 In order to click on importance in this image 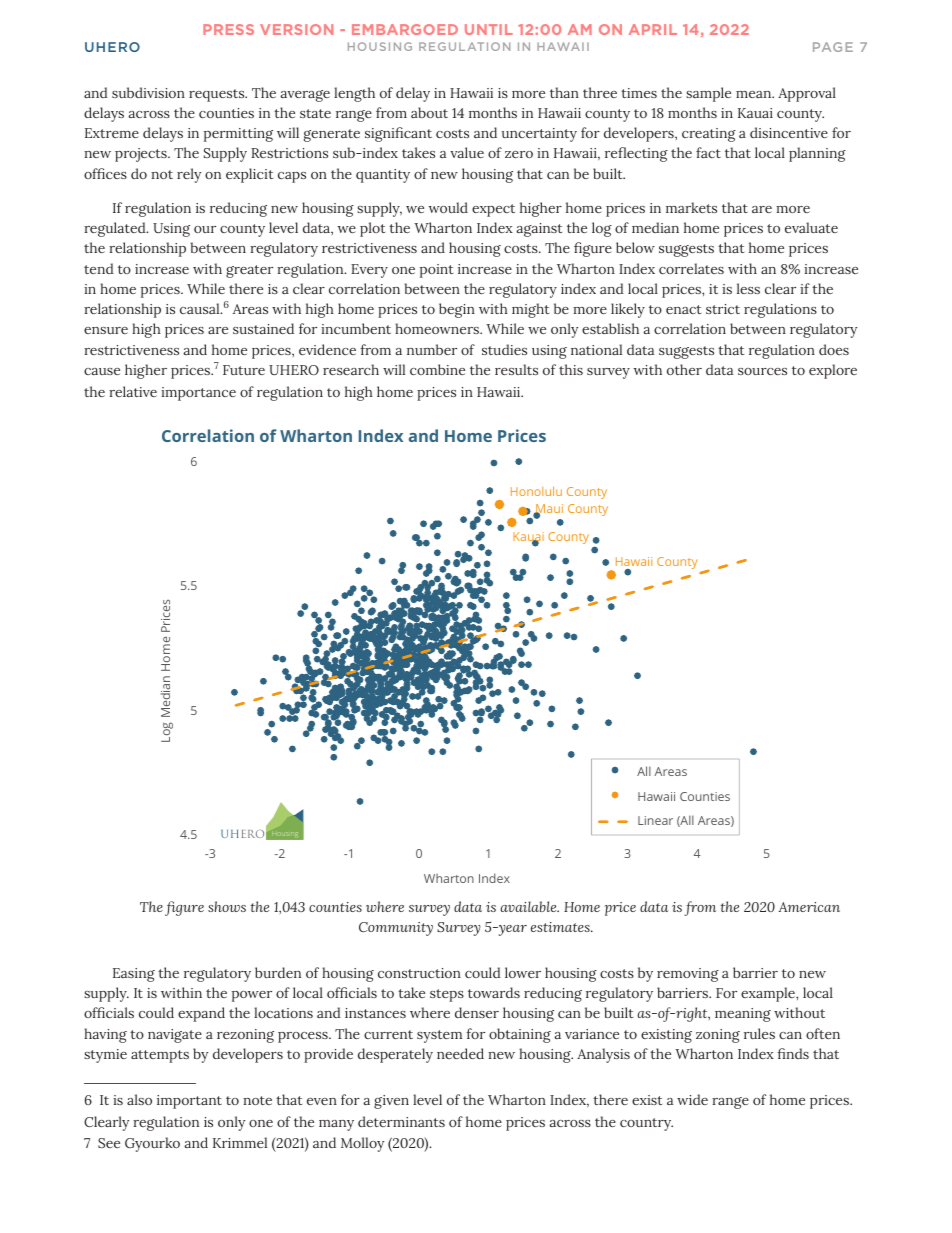, I will do `click(198, 394)`.
